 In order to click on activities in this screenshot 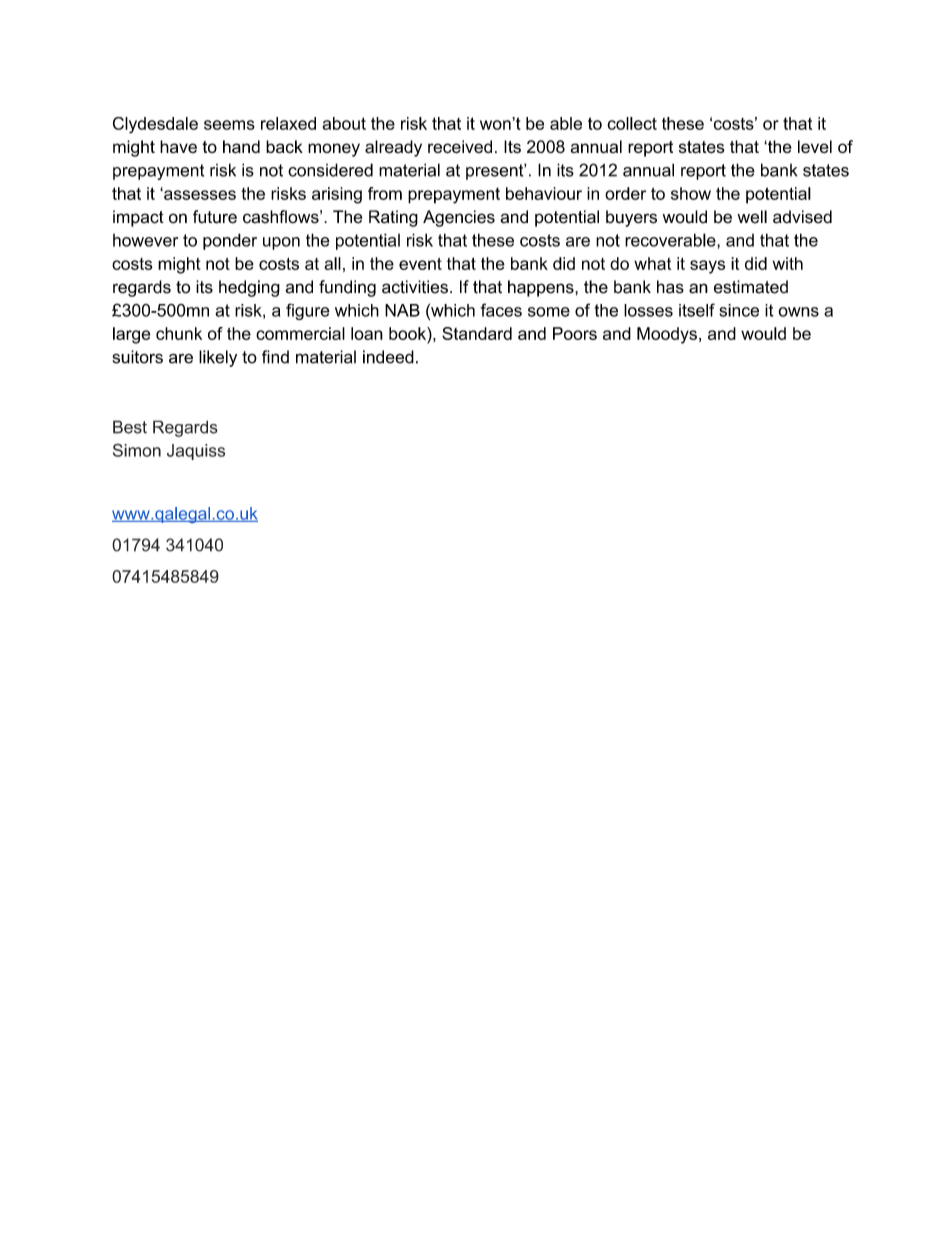, I will do `click(415, 287)`.
